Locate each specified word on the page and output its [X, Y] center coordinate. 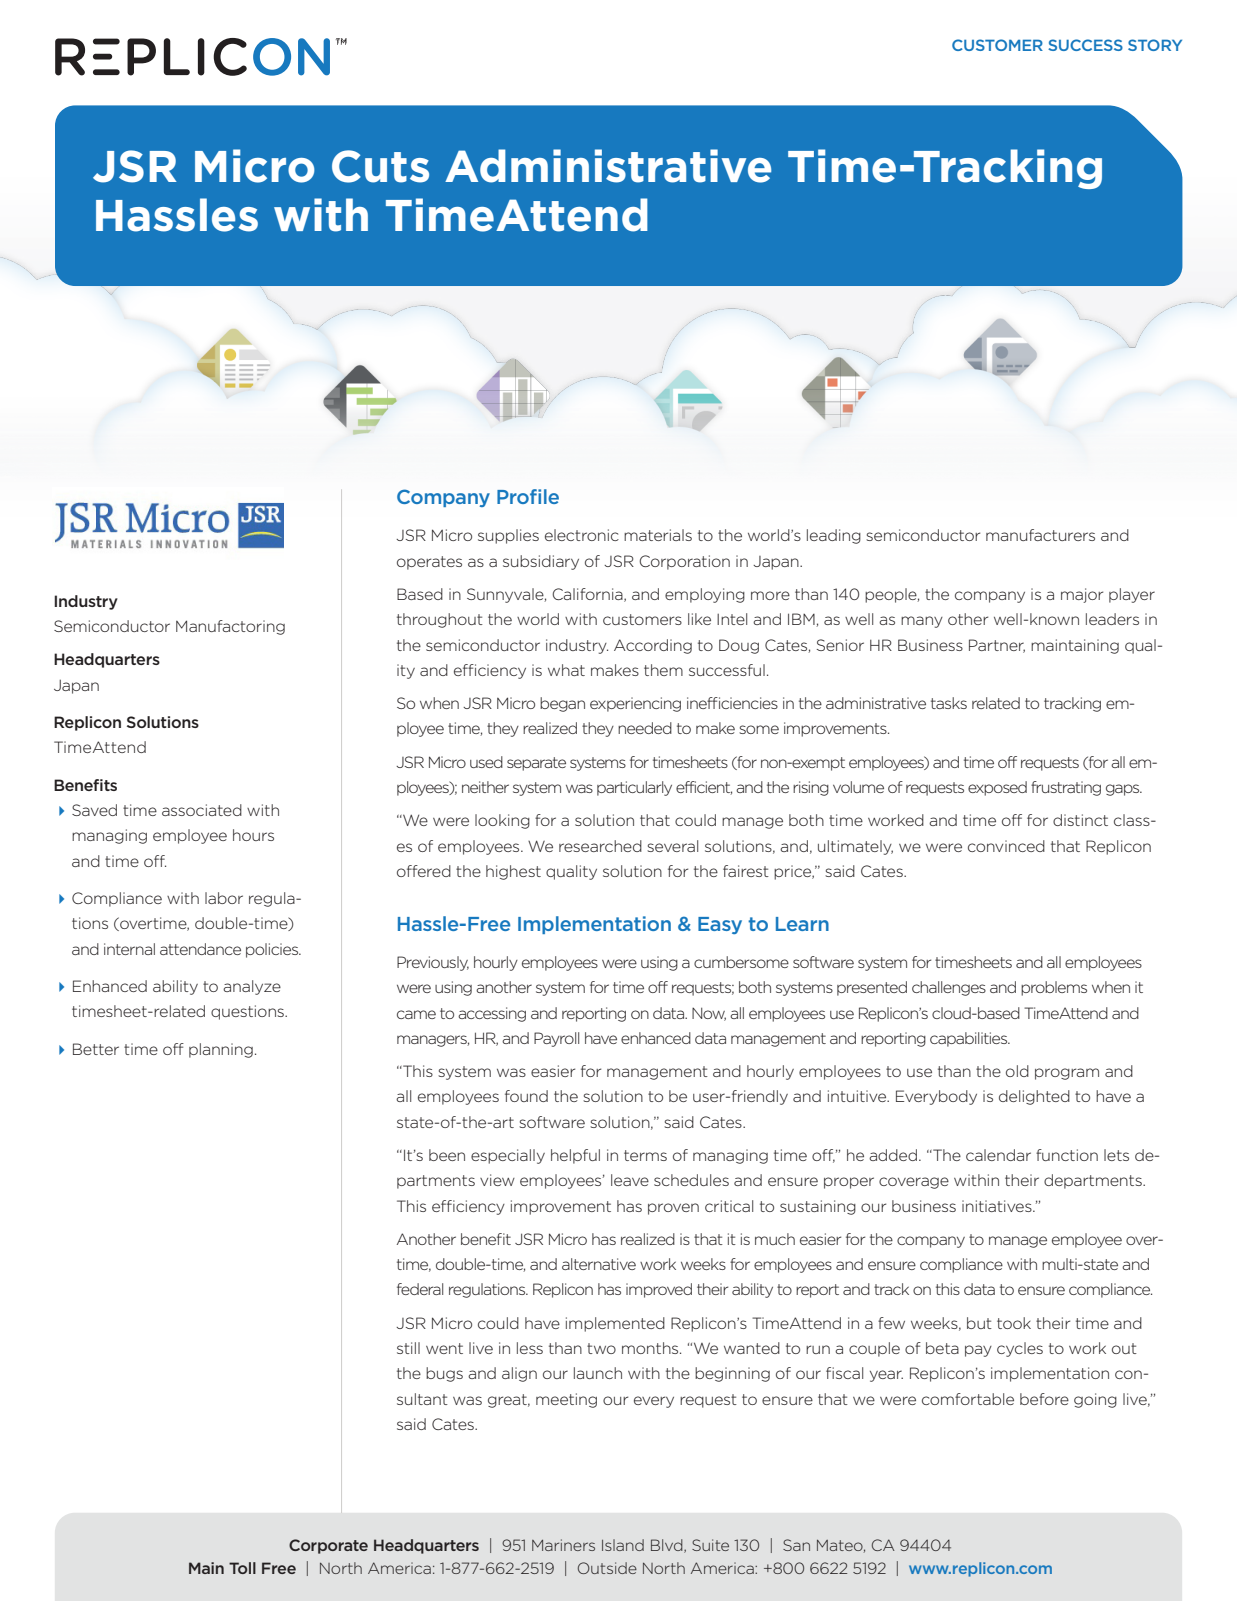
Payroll [556, 1039]
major [1082, 595]
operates [429, 563]
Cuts [380, 166]
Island [623, 1545]
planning [221, 1050]
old [1017, 1071]
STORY [1155, 45]
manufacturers [1040, 535]
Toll [242, 1568]
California [588, 595]
